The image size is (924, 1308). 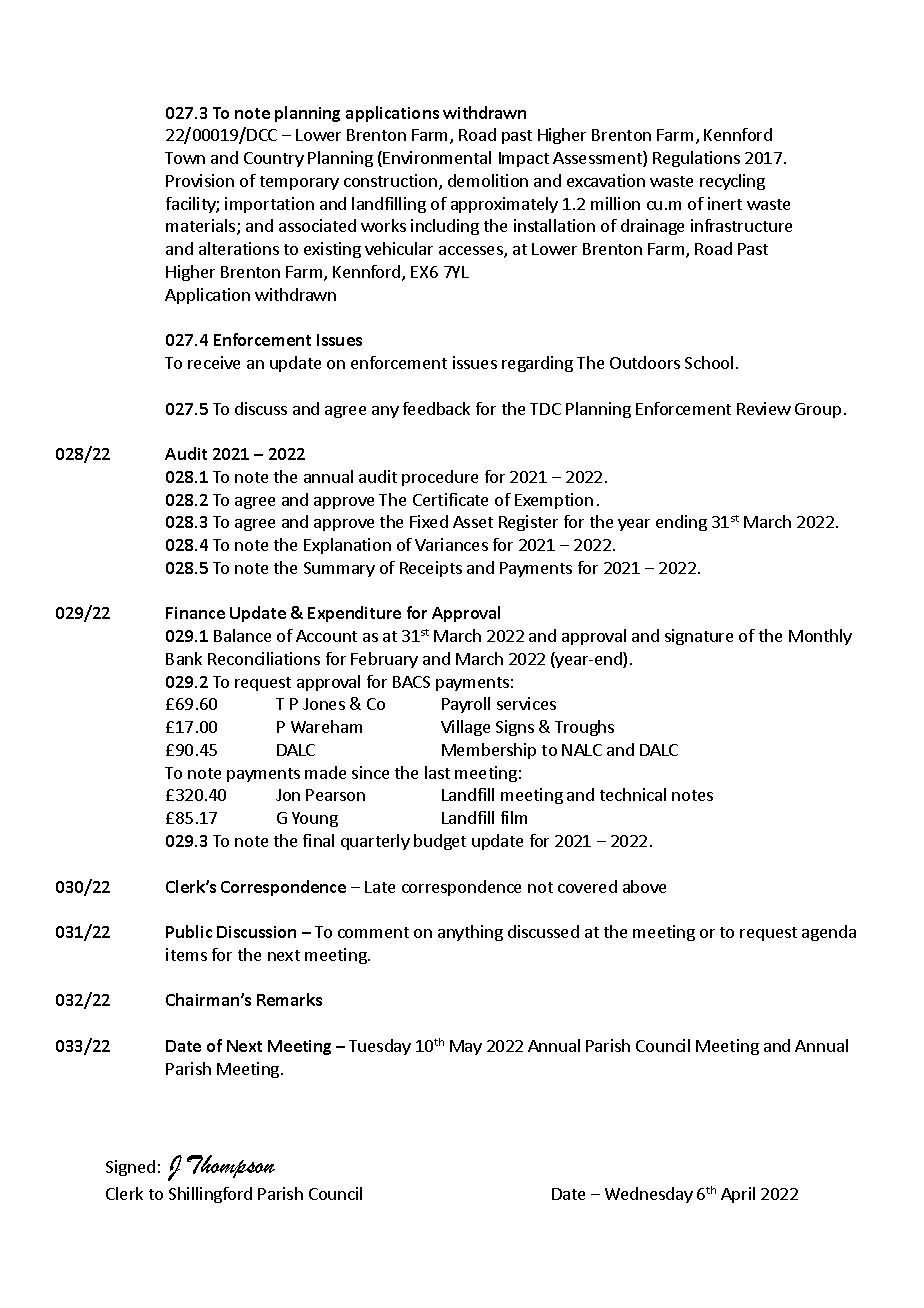 What do you see at coordinates (732, 182) in the image?
I see `recycling` at bounding box center [732, 182].
